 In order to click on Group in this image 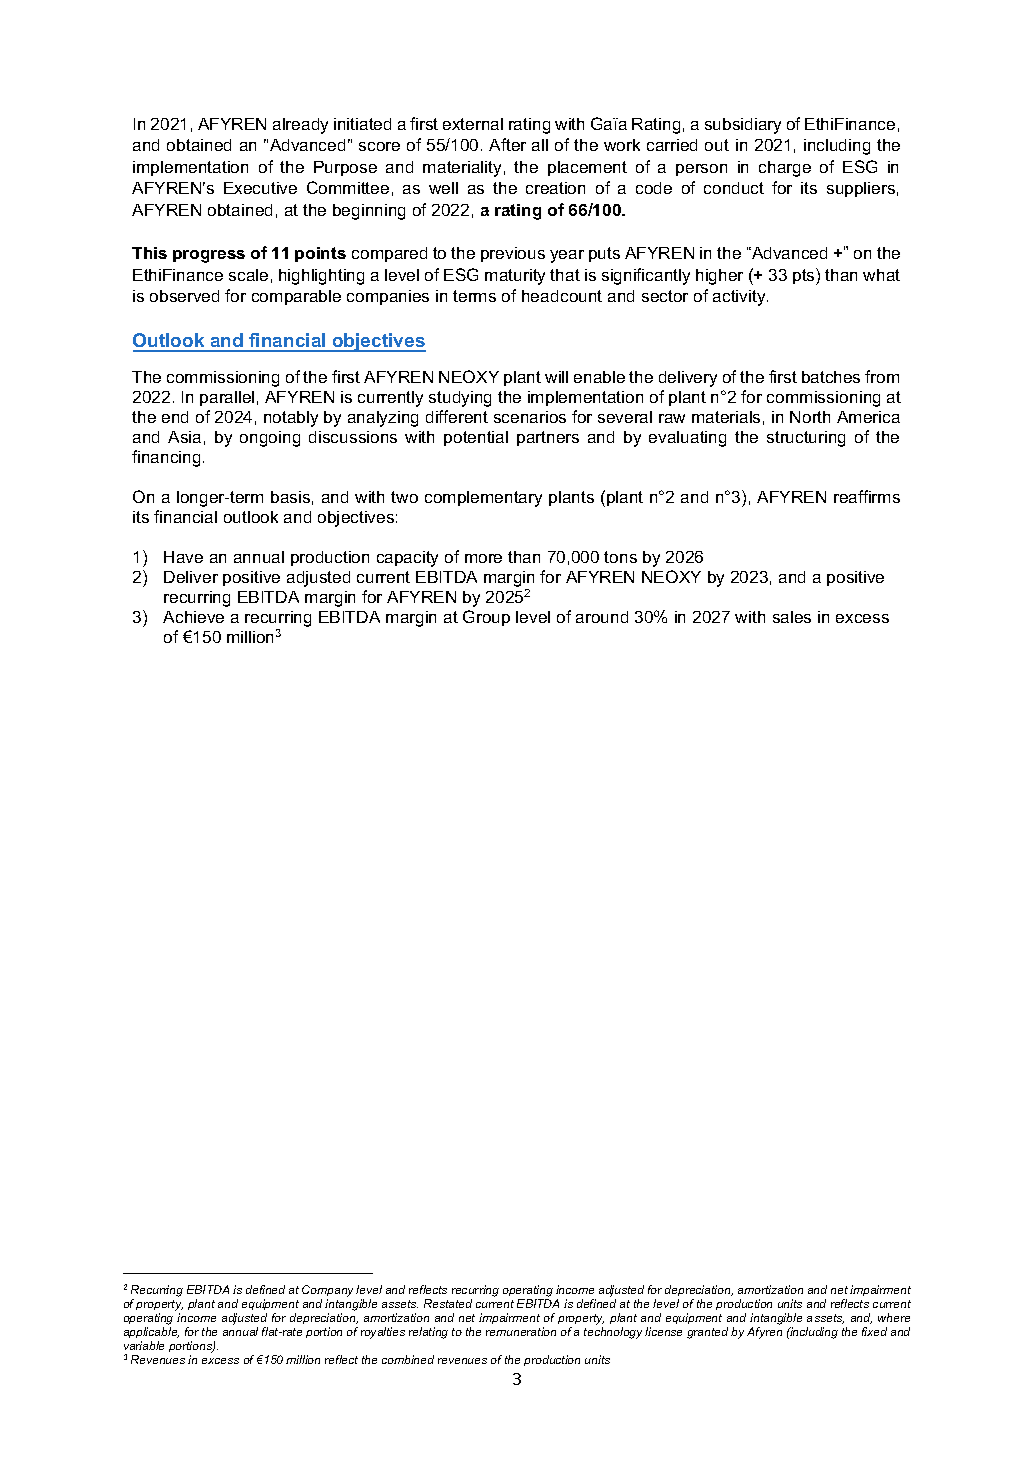, I will do `click(486, 618)`.
